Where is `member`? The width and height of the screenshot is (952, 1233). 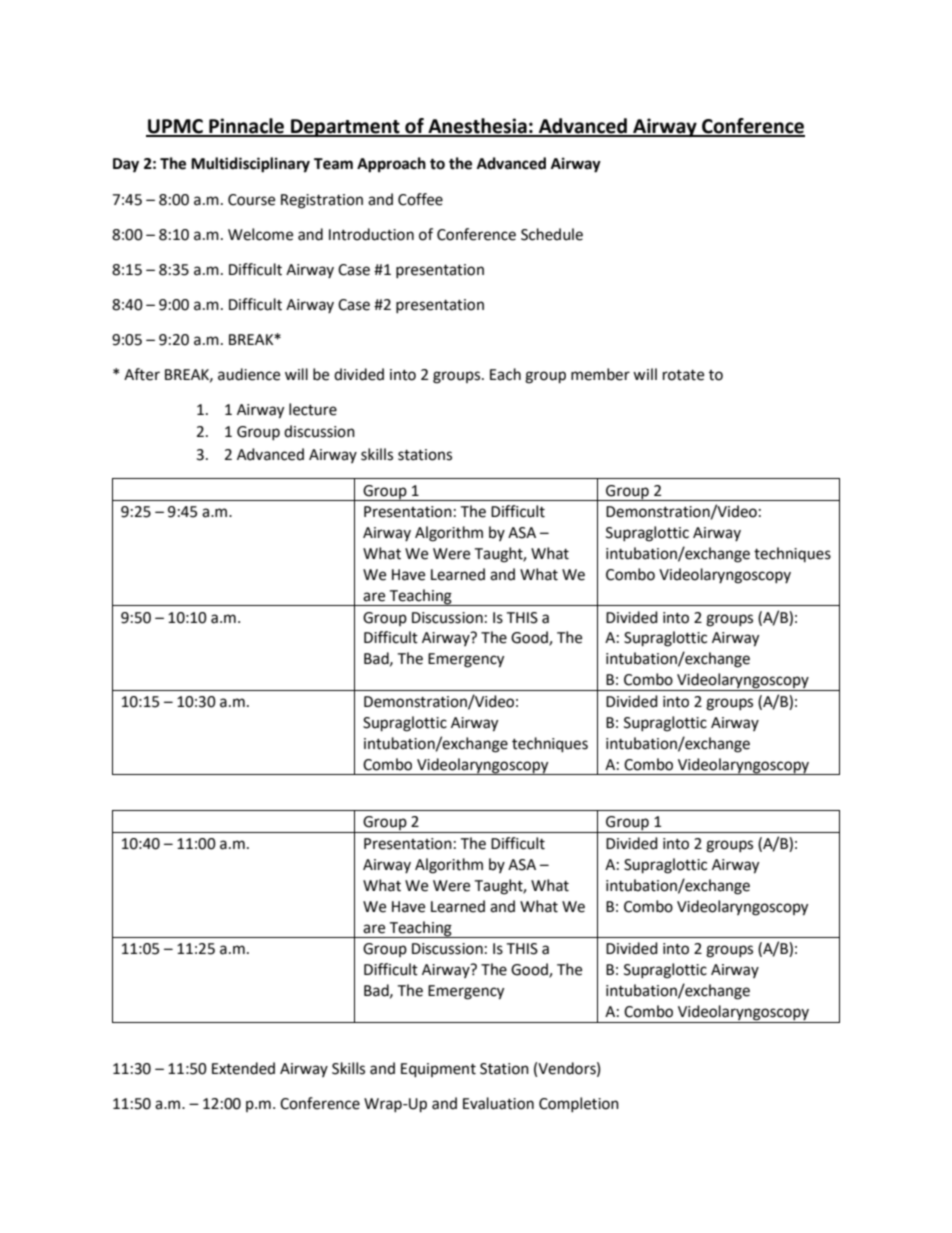 member is located at coordinates (600, 374).
